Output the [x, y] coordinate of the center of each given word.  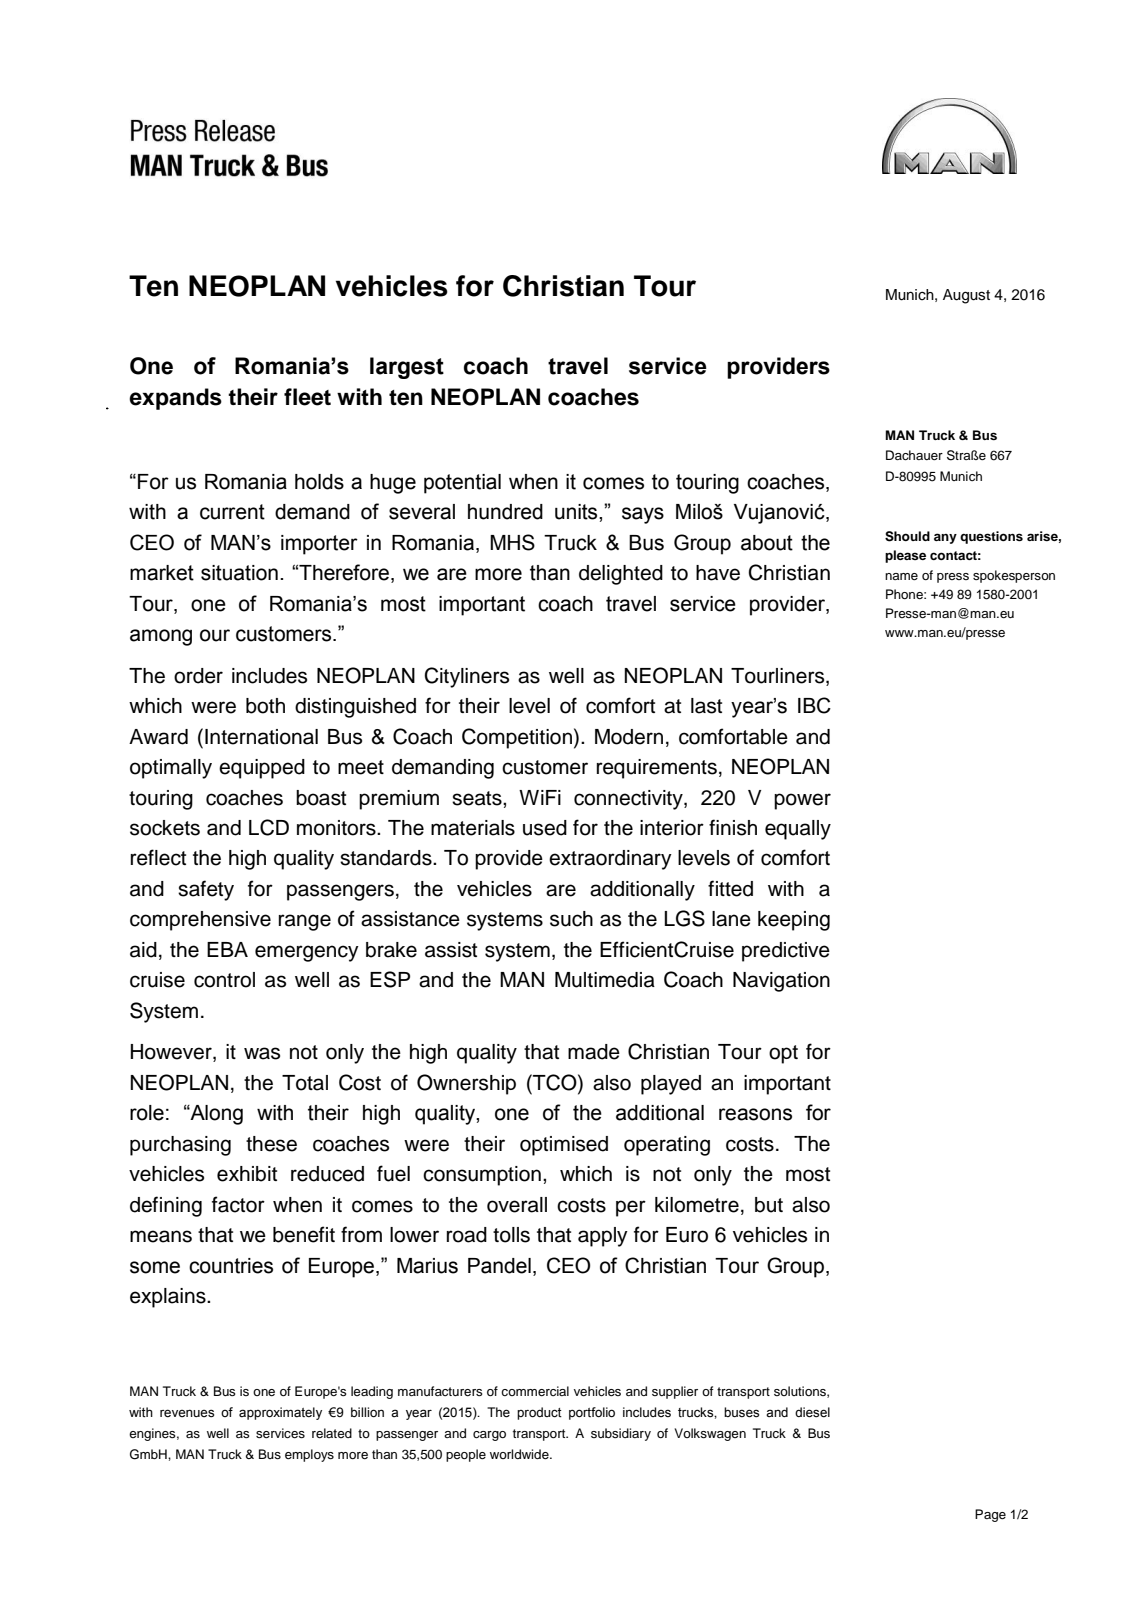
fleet [307, 397]
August [966, 296]
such [571, 919]
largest [407, 368]
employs [309, 1455]
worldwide [520, 1454]
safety [206, 890]
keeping [794, 921]
